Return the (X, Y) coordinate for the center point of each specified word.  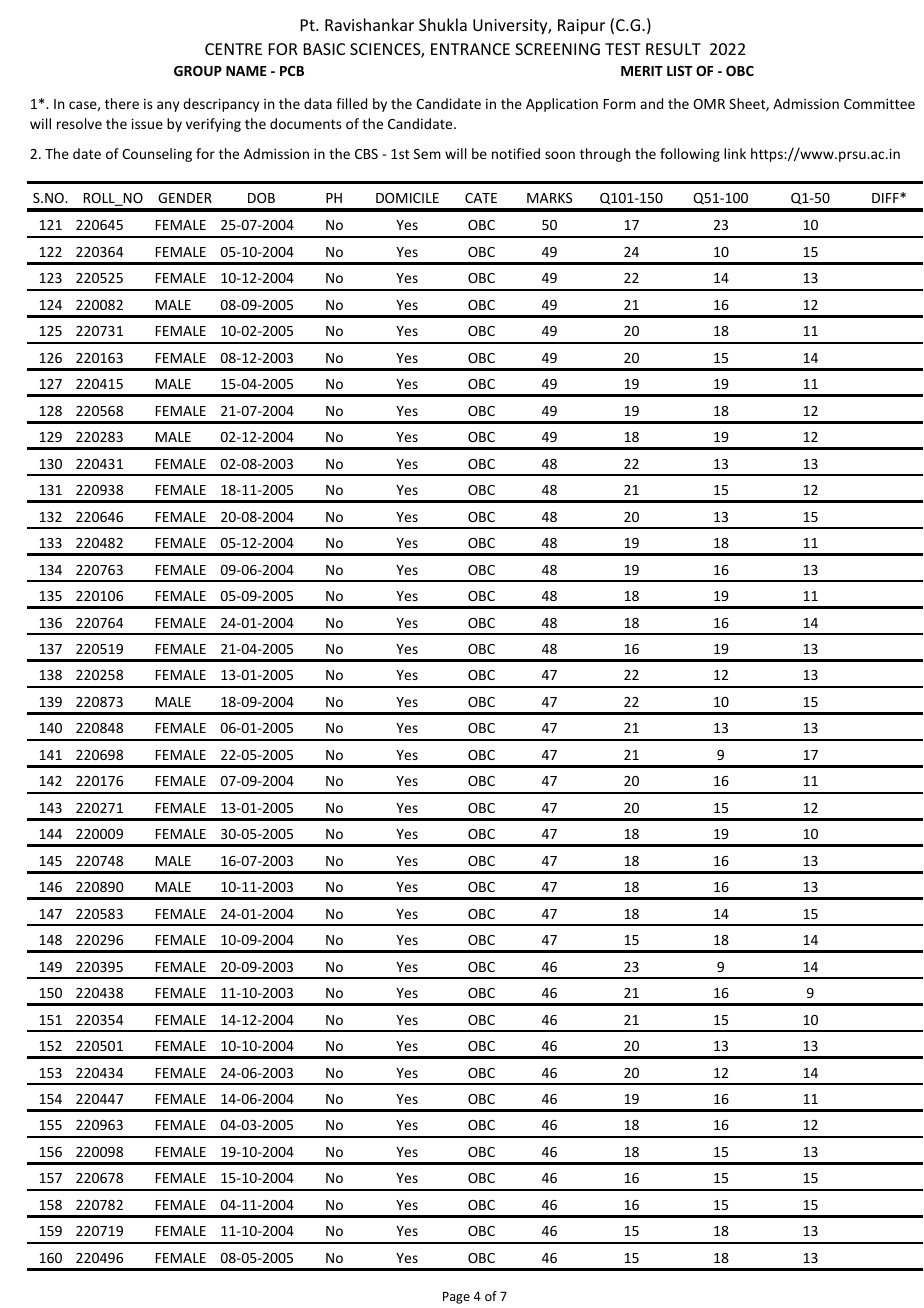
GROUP (198, 71)
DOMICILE (407, 198)
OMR (709, 104)
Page (456, 1298)
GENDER (185, 198)
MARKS (549, 198)
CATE (481, 198)
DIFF (886, 198)
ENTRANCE (470, 49)
